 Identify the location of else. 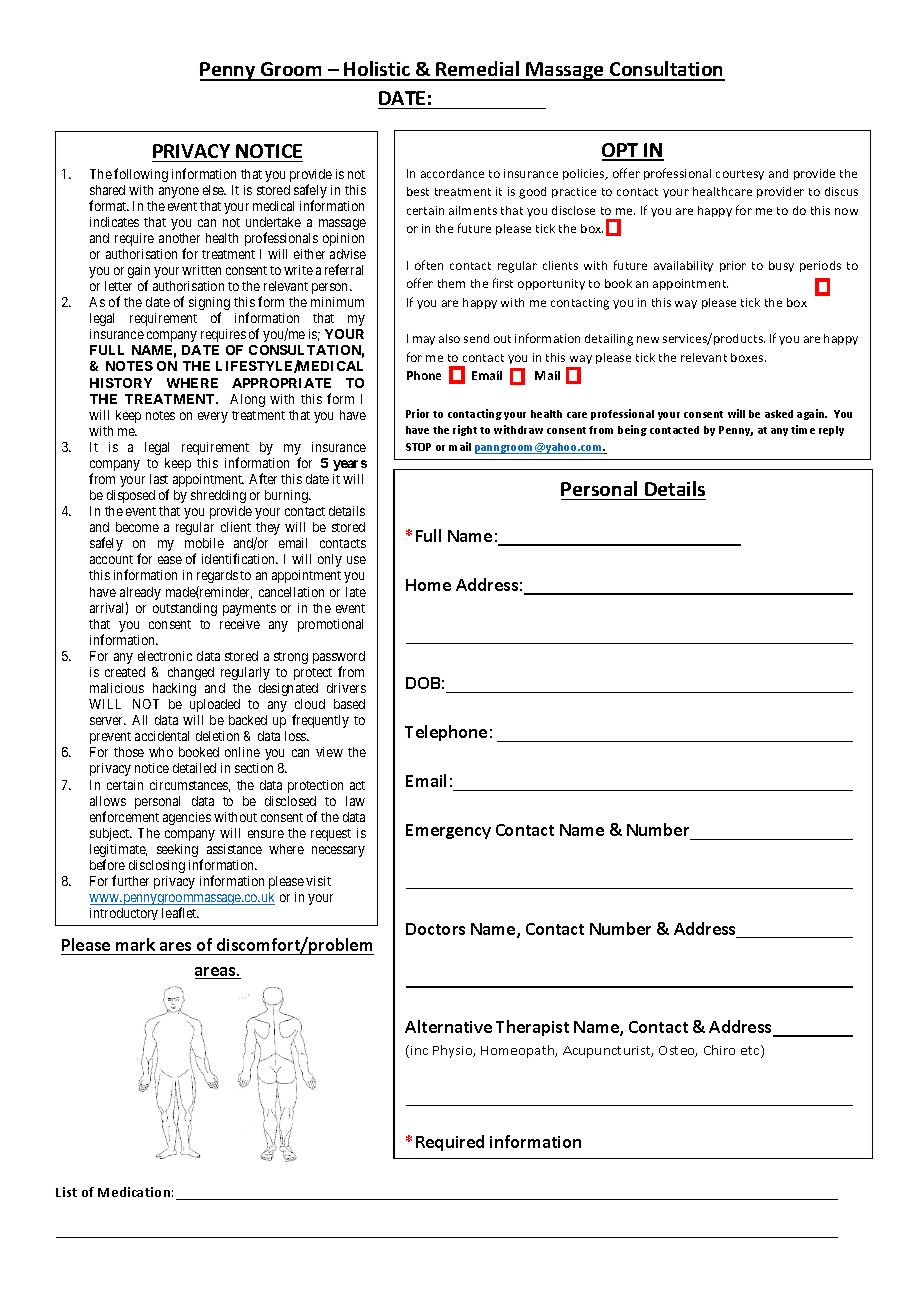
(214, 190).
